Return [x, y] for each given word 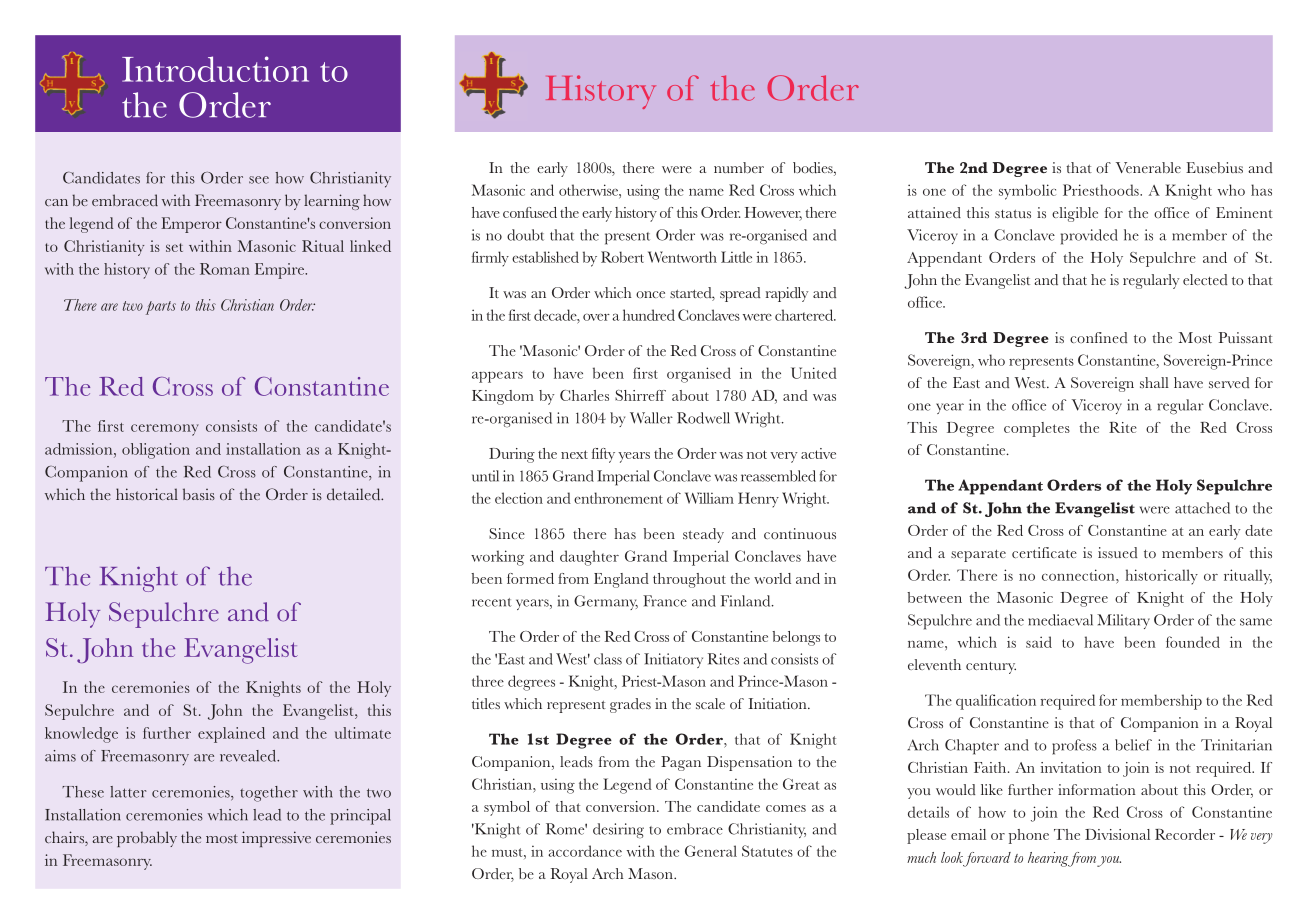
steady [703, 535]
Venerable [1148, 167]
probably [147, 839]
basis [199, 494]
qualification [996, 702]
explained [231, 735]
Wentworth [682, 257]
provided [1089, 237]
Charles [584, 395]
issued [1117, 552]
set [174, 247]
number [739, 167]
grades [630, 705]
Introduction [215, 69]
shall [1154, 382]
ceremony [165, 430]
